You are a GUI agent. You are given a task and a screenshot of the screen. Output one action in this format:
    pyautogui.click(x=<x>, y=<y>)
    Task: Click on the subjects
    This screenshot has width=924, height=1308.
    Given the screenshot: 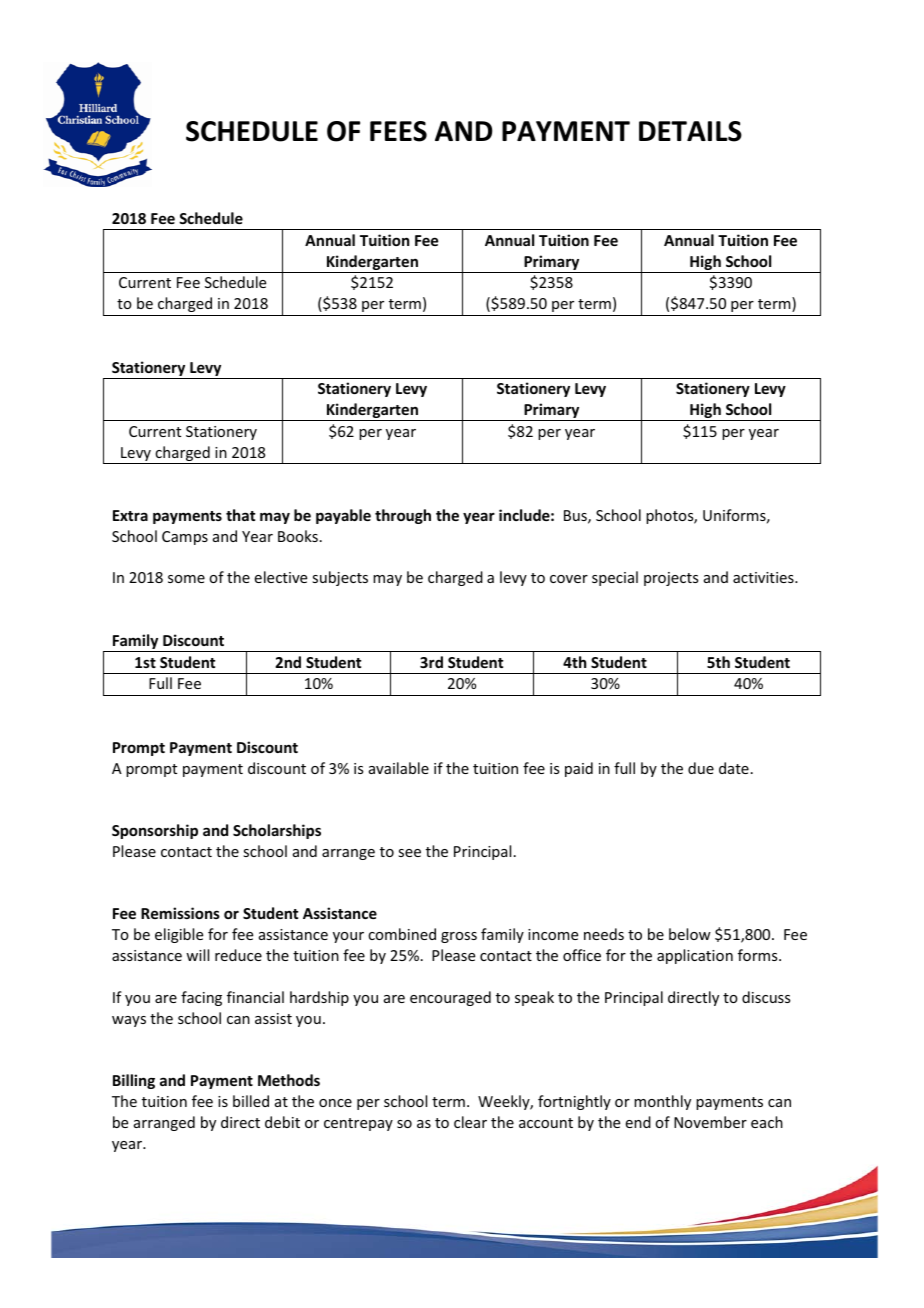 What is the action you would take?
    pyautogui.click(x=340, y=578)
